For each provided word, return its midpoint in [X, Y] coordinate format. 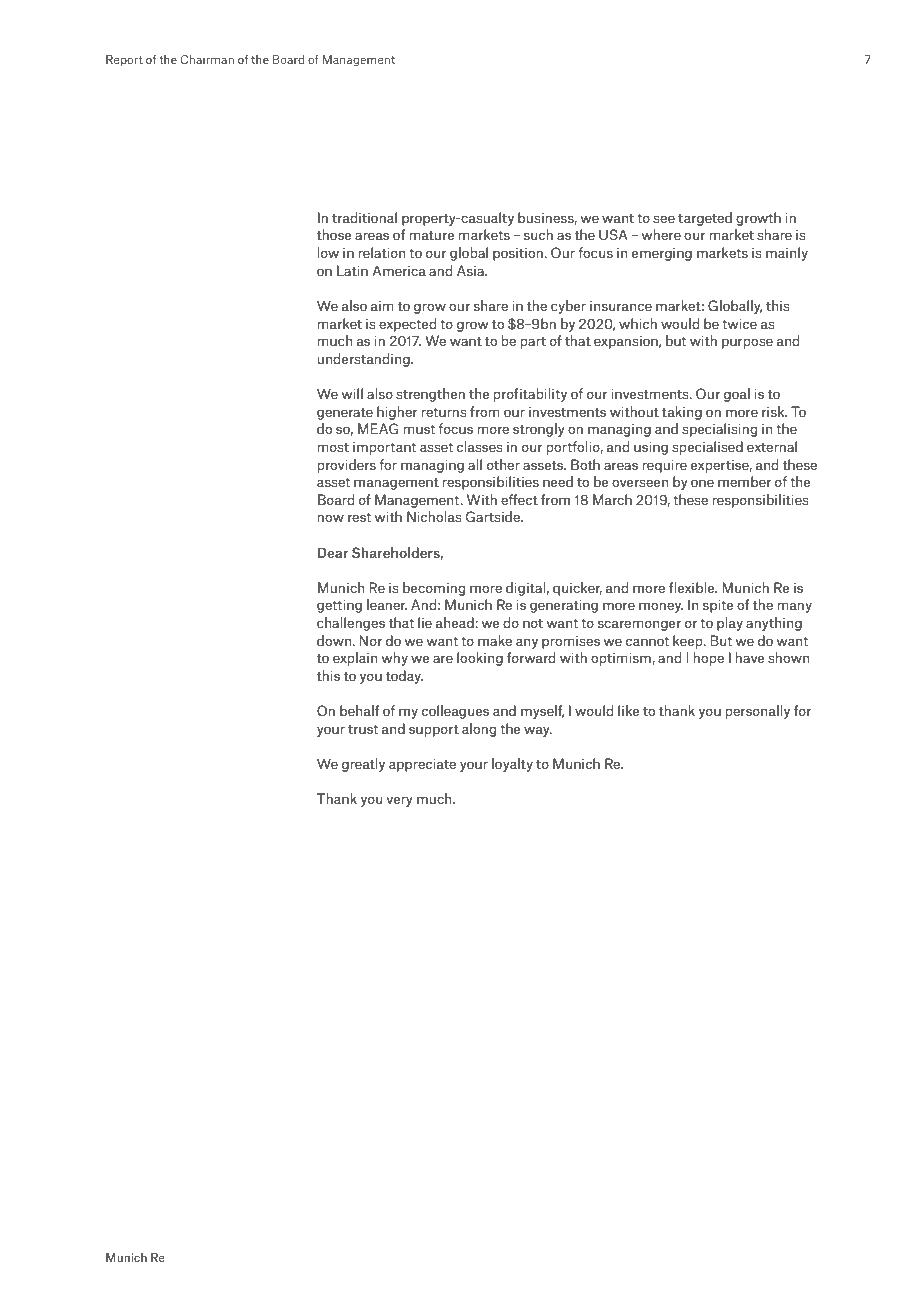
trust [363, 729]
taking [682, 413]
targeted [705, 219]
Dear [333, 552]
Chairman [207, 59]
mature [432, 235]
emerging [662, 254]
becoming [434, 589]
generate [345, 414]
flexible [693, 587]
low [328, 252]
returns [444, 412]
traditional [364, 217]
